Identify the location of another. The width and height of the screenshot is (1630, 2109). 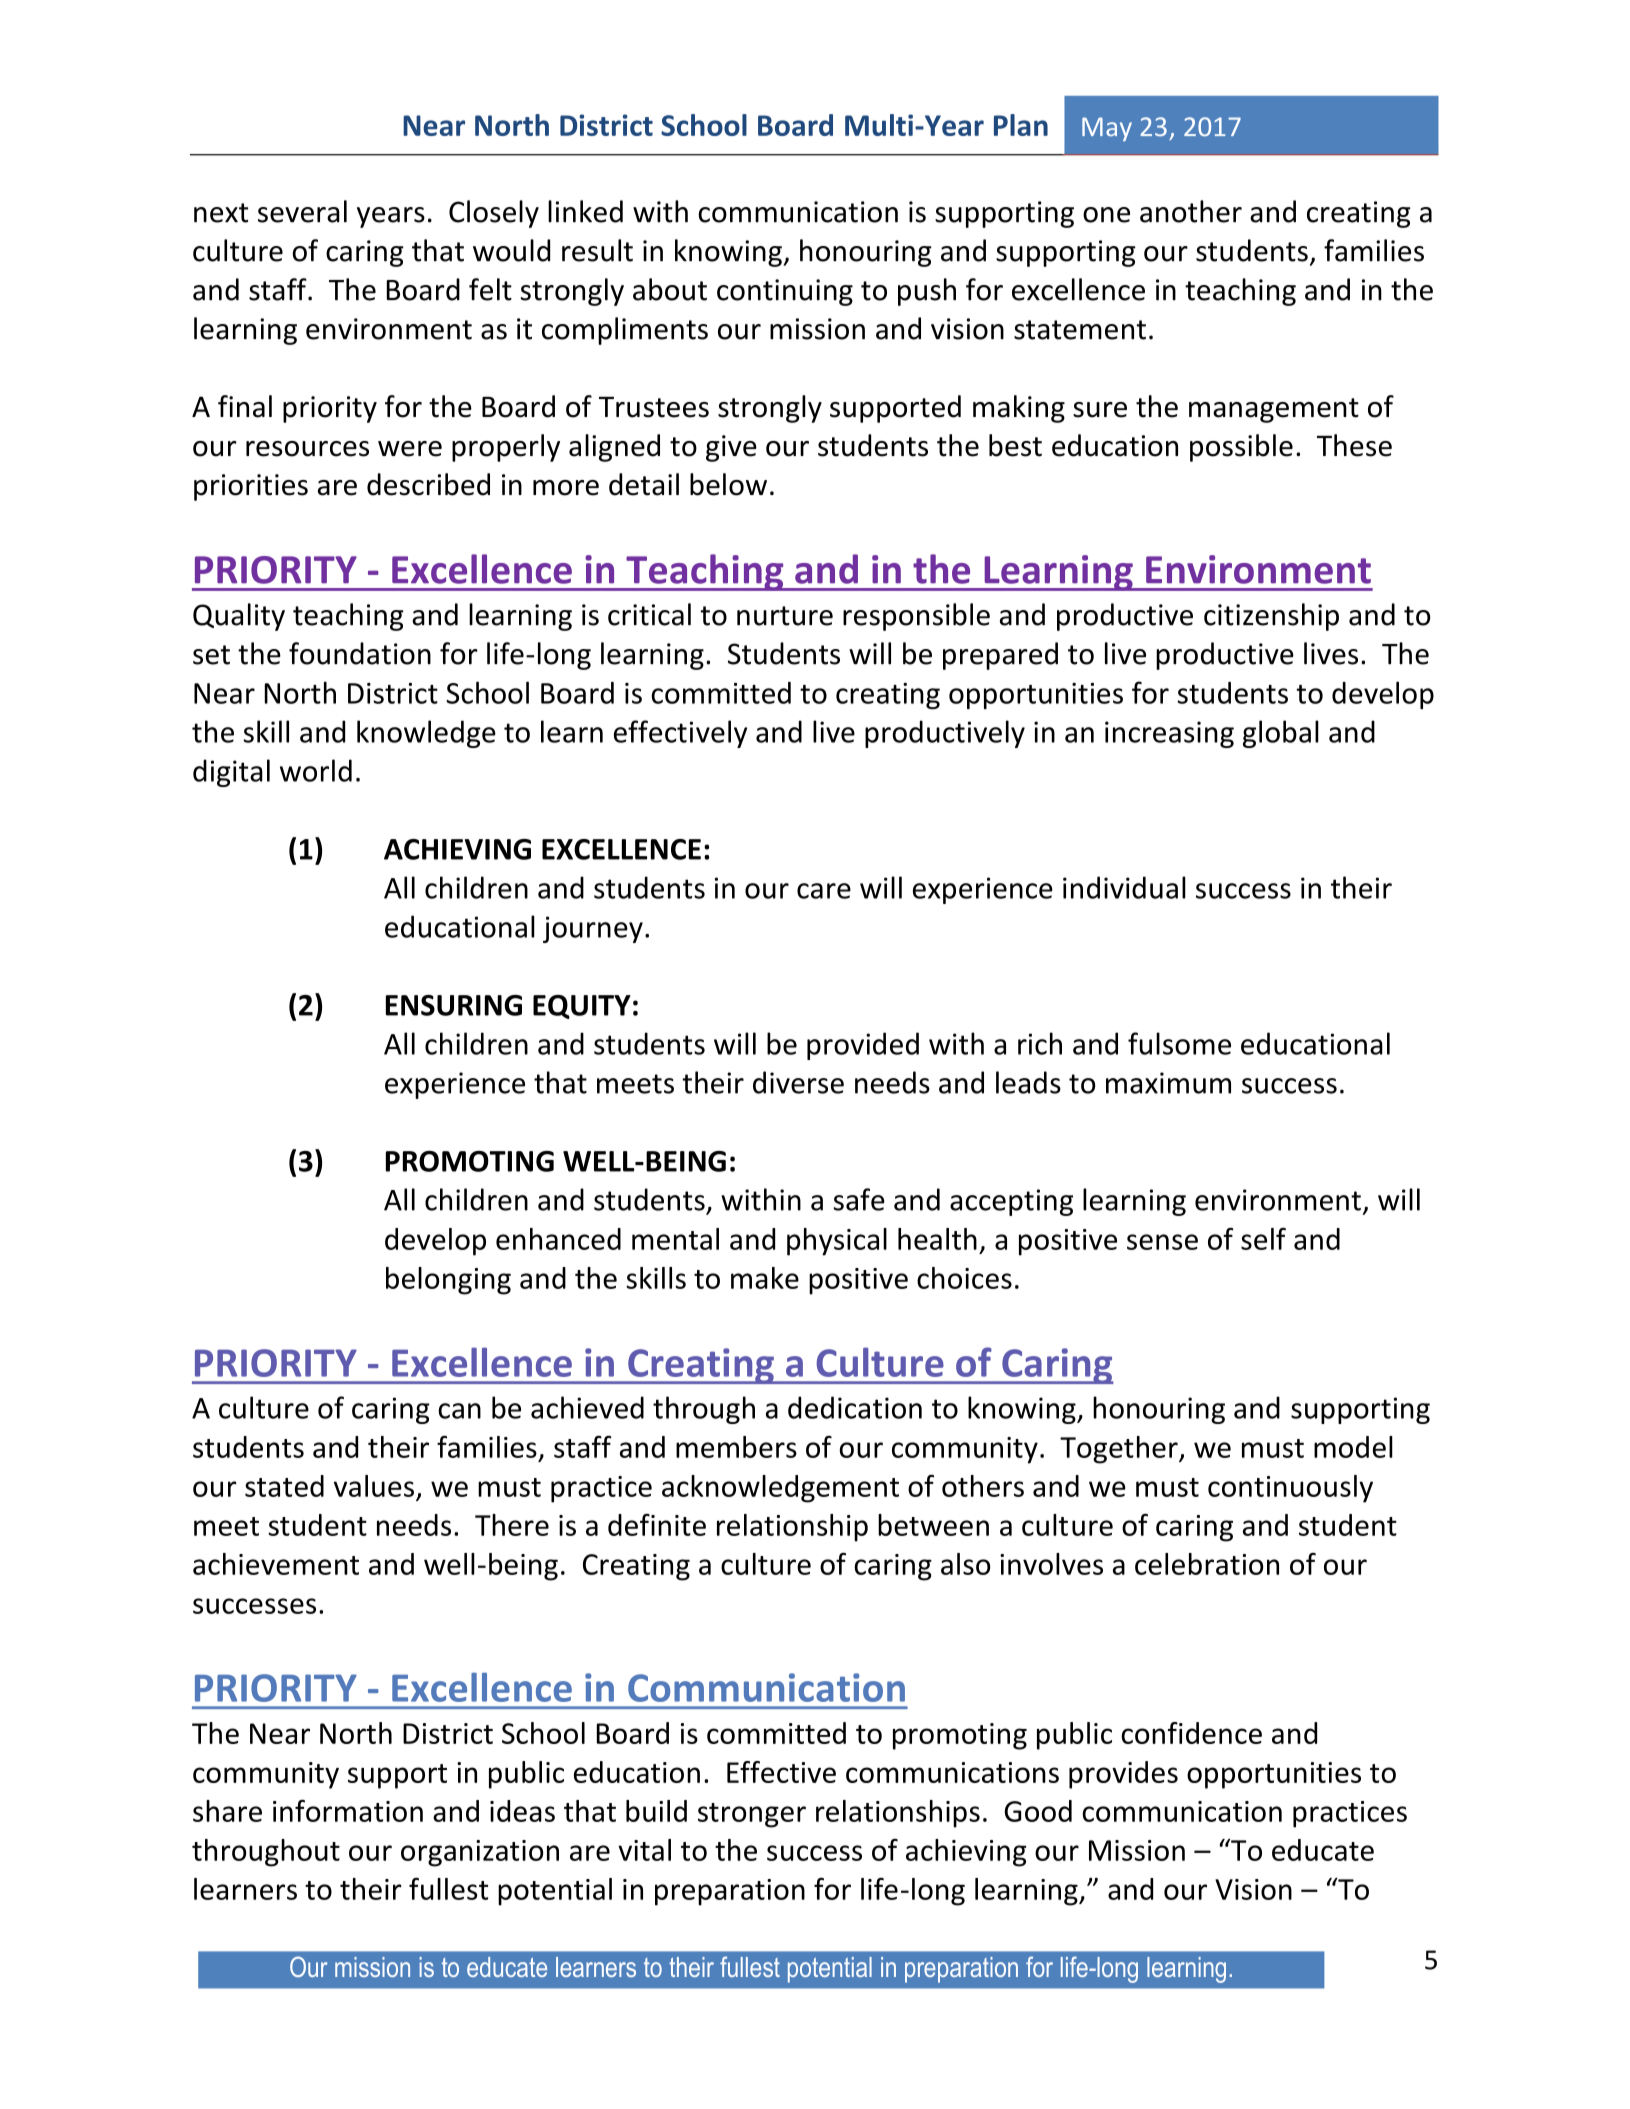
(1191, 211).
